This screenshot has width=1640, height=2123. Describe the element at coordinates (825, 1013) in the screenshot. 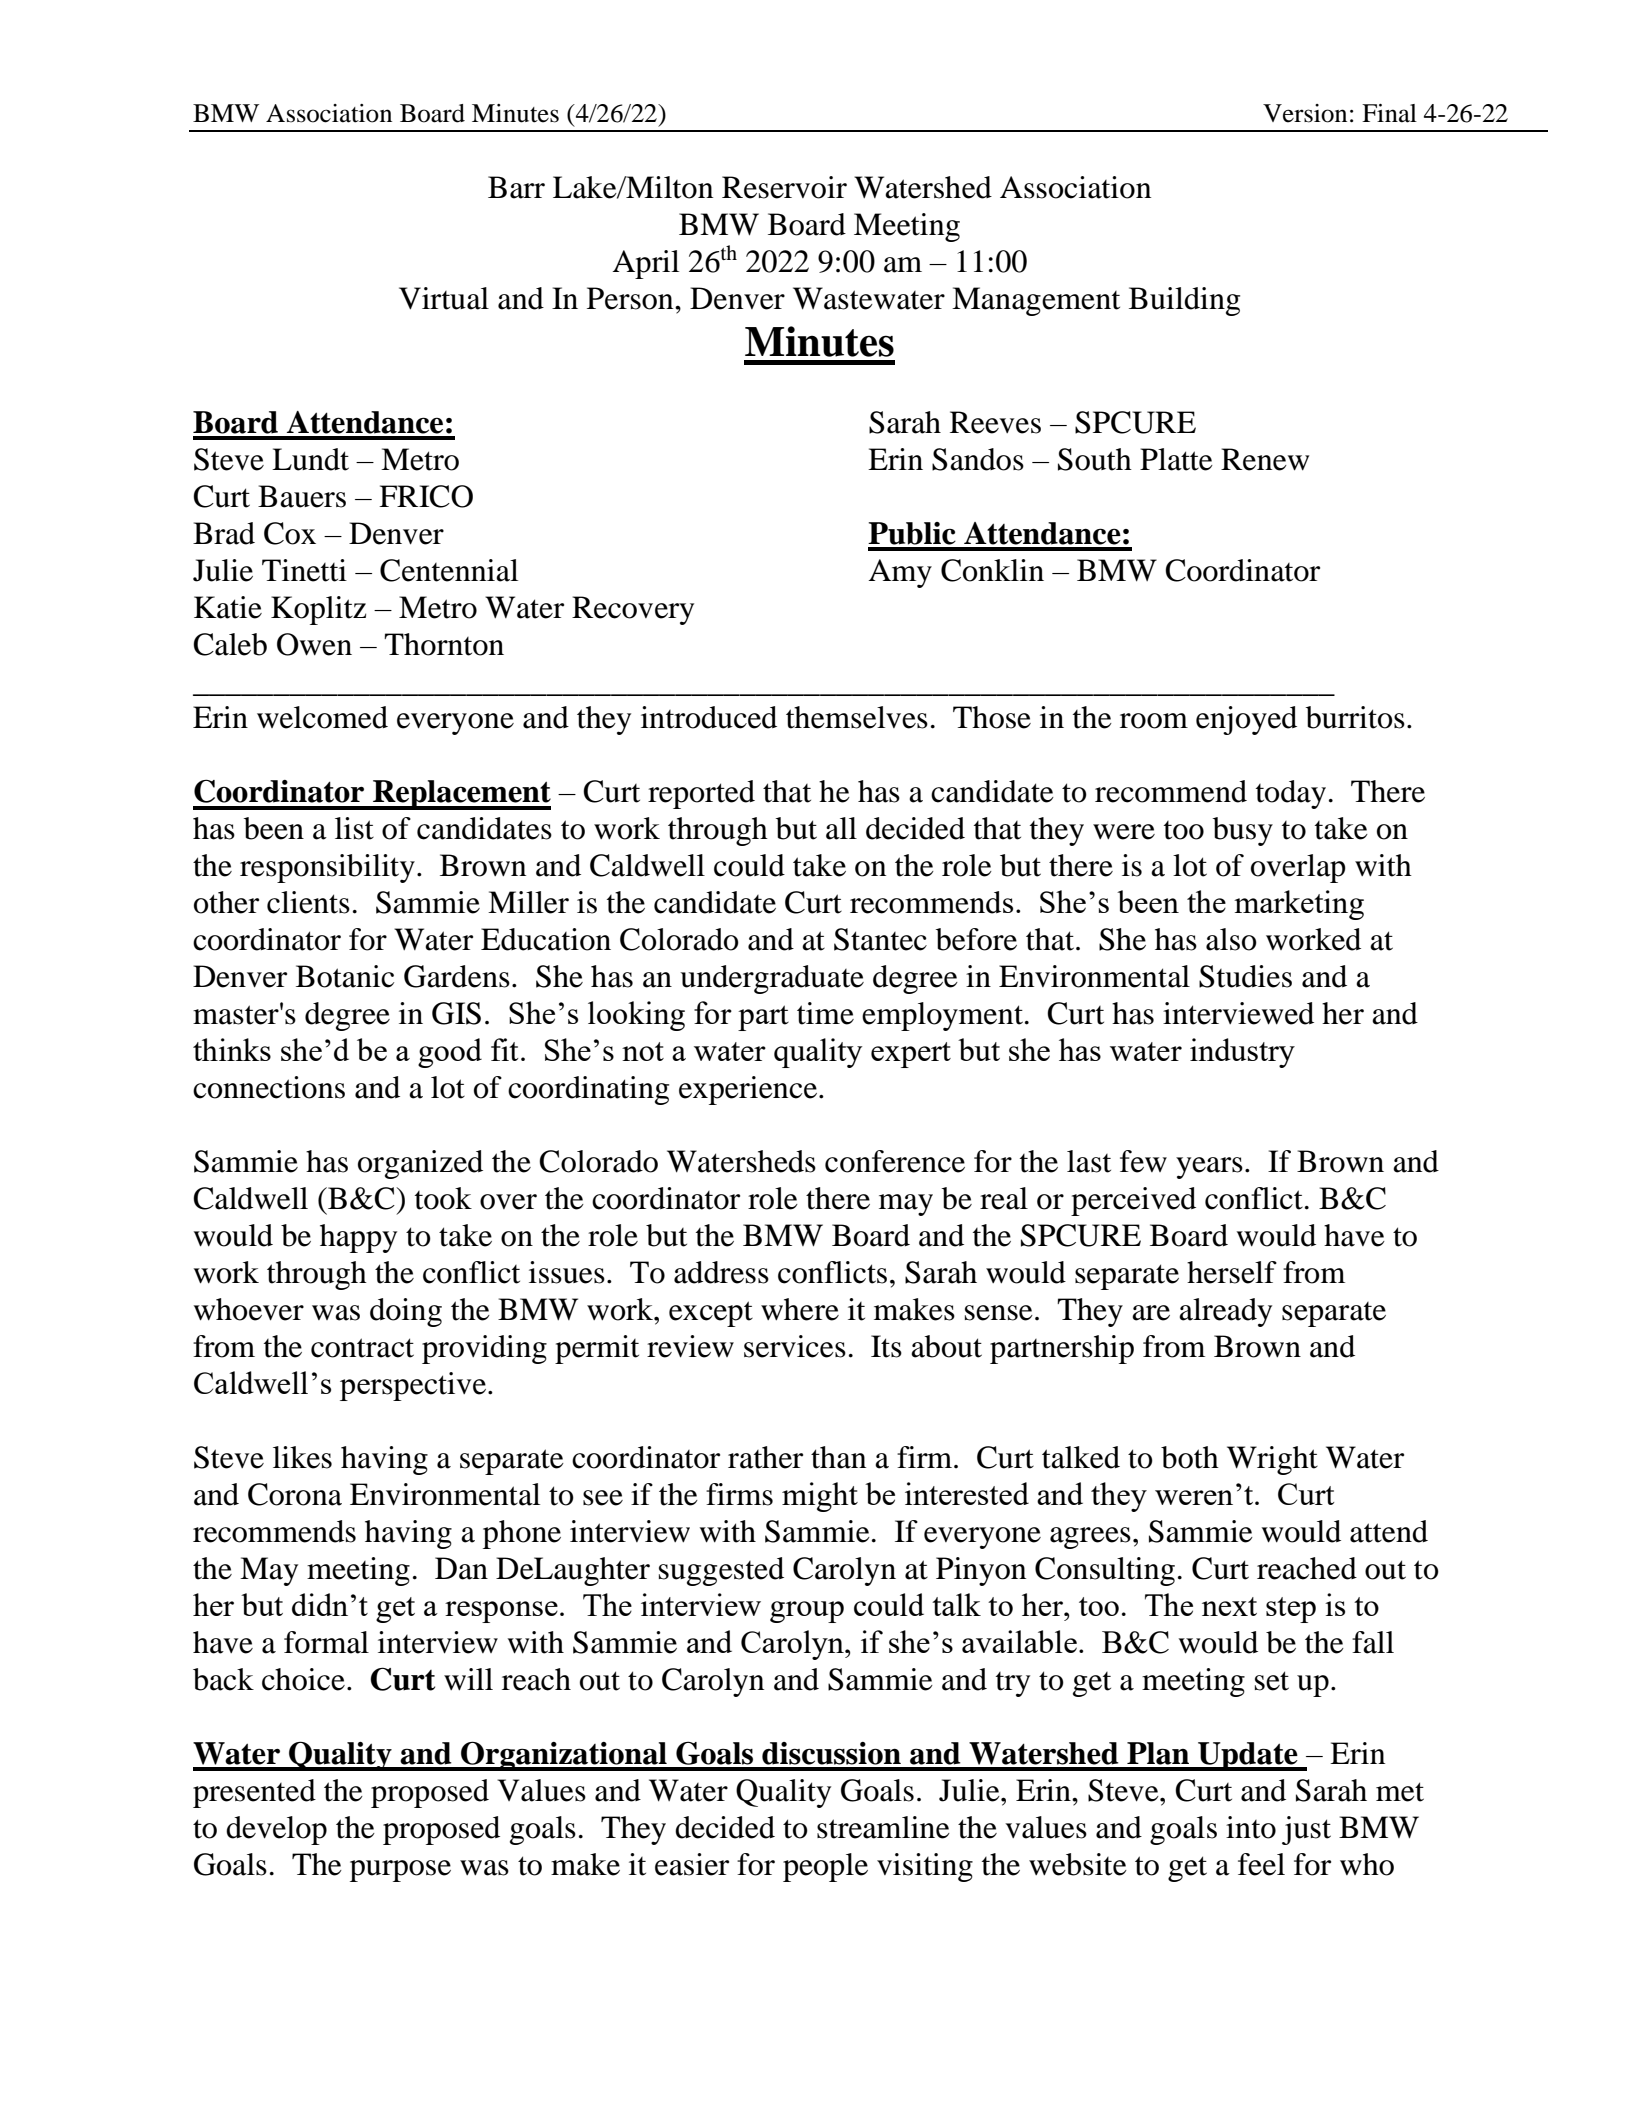

I see `time` at that location.
